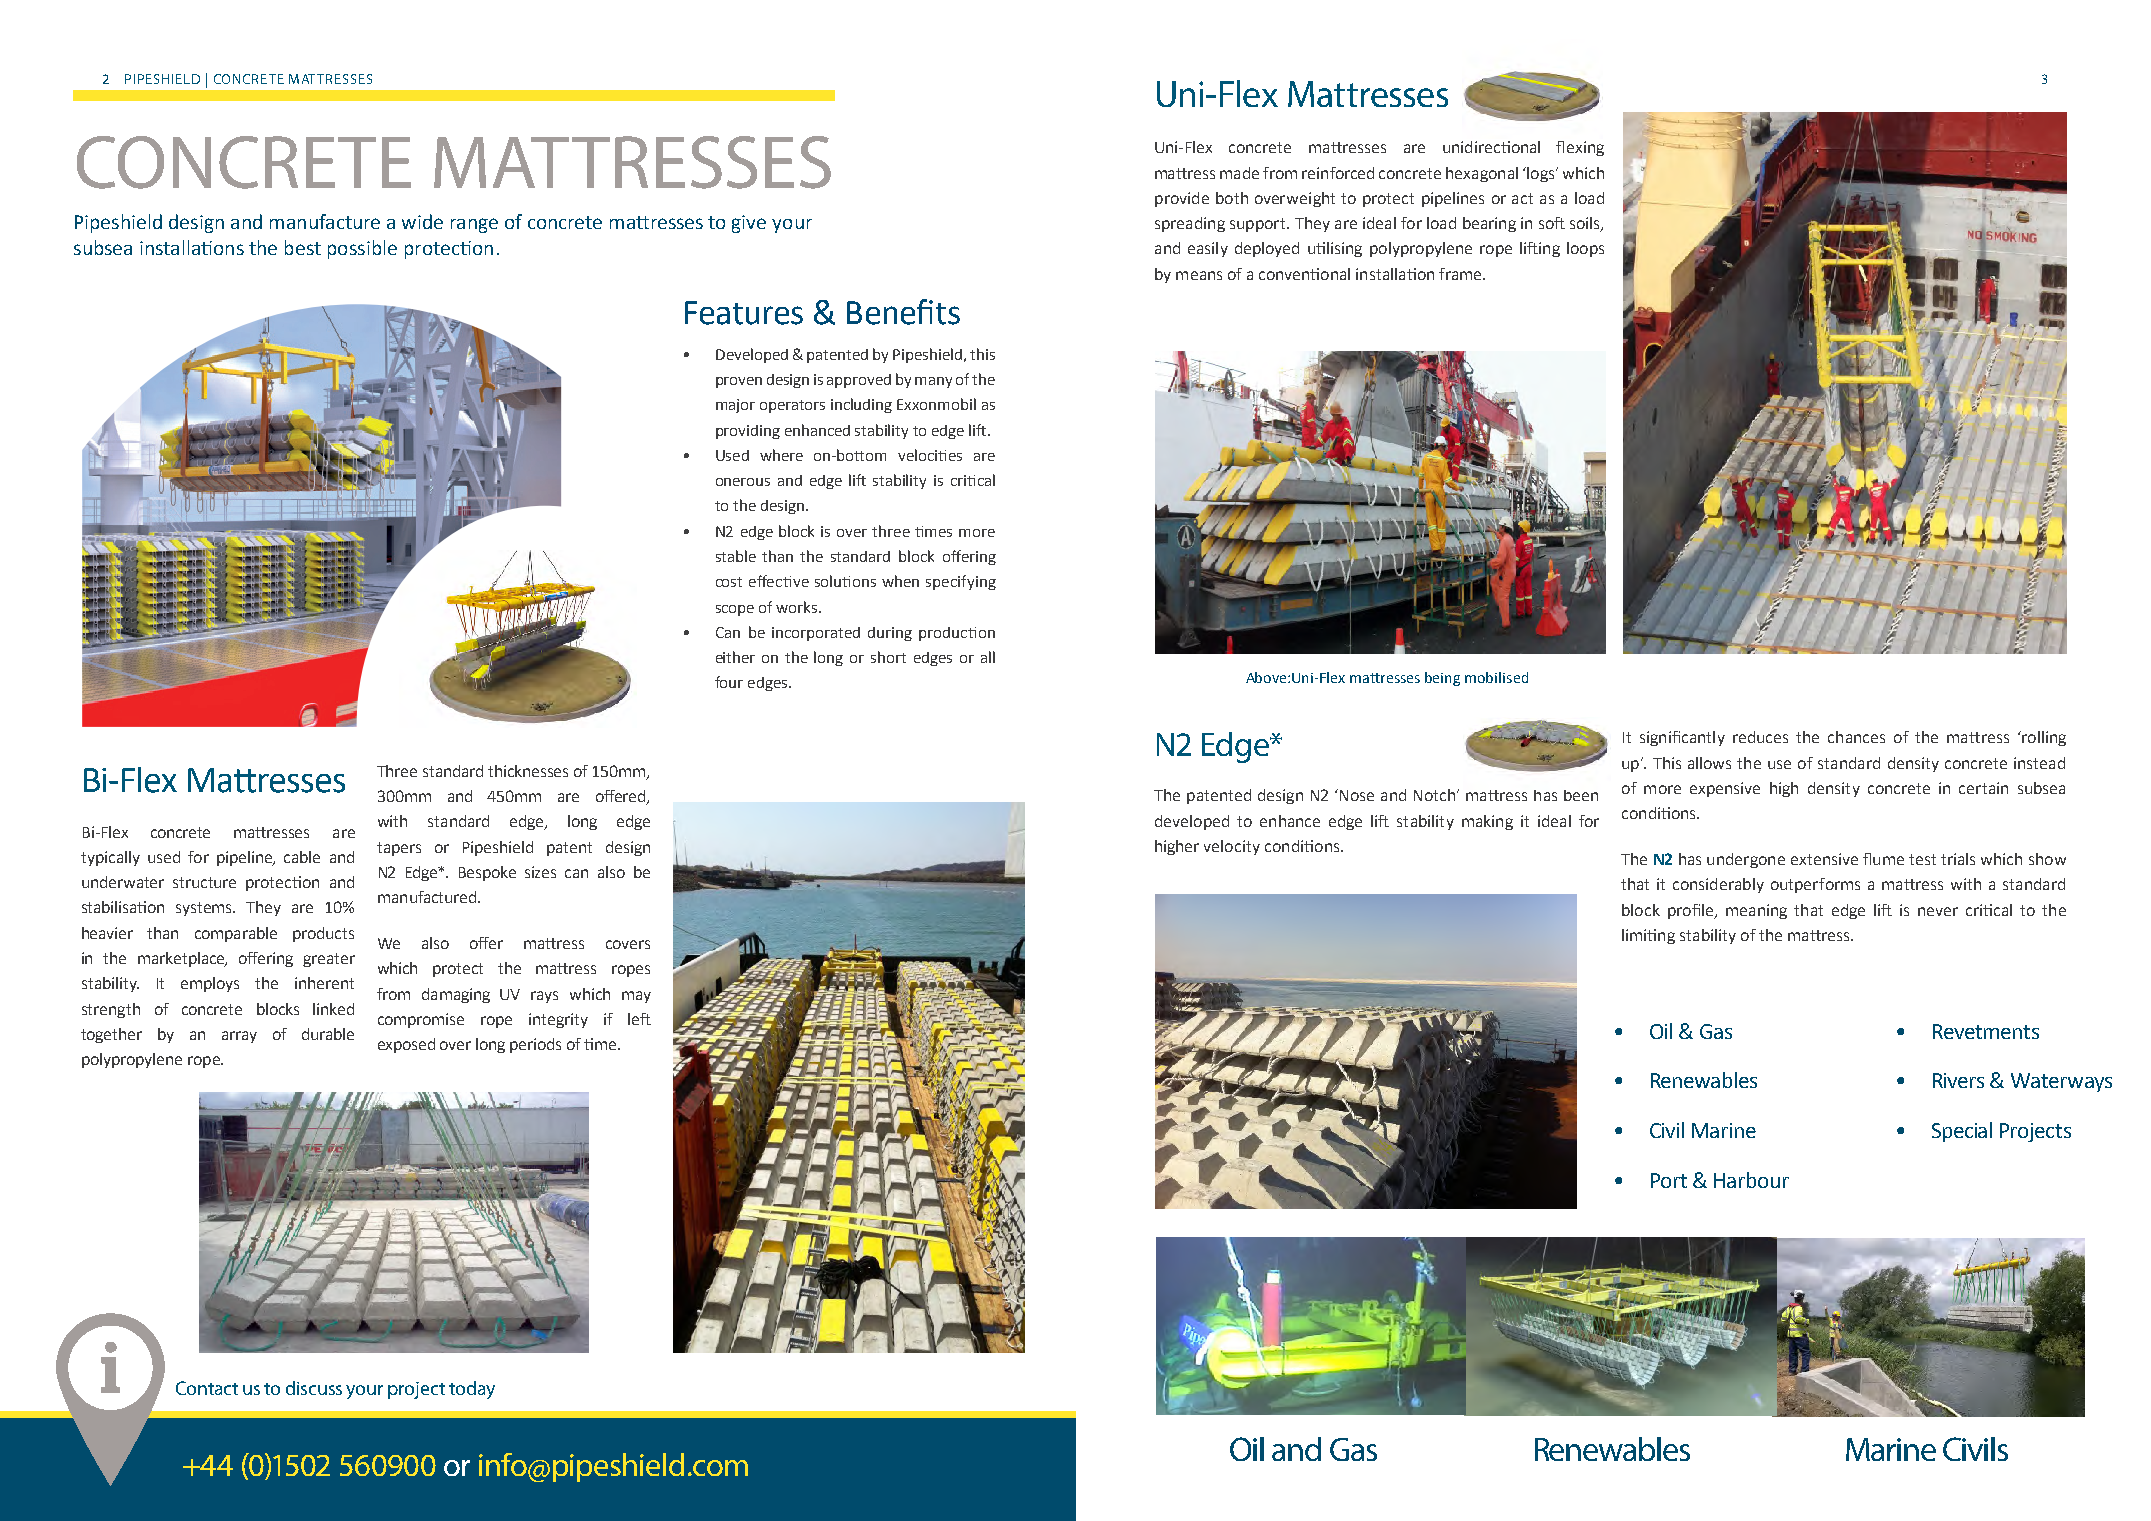 This document has height=1521, width=2151. I want to click on greater, so click(329, 960).
